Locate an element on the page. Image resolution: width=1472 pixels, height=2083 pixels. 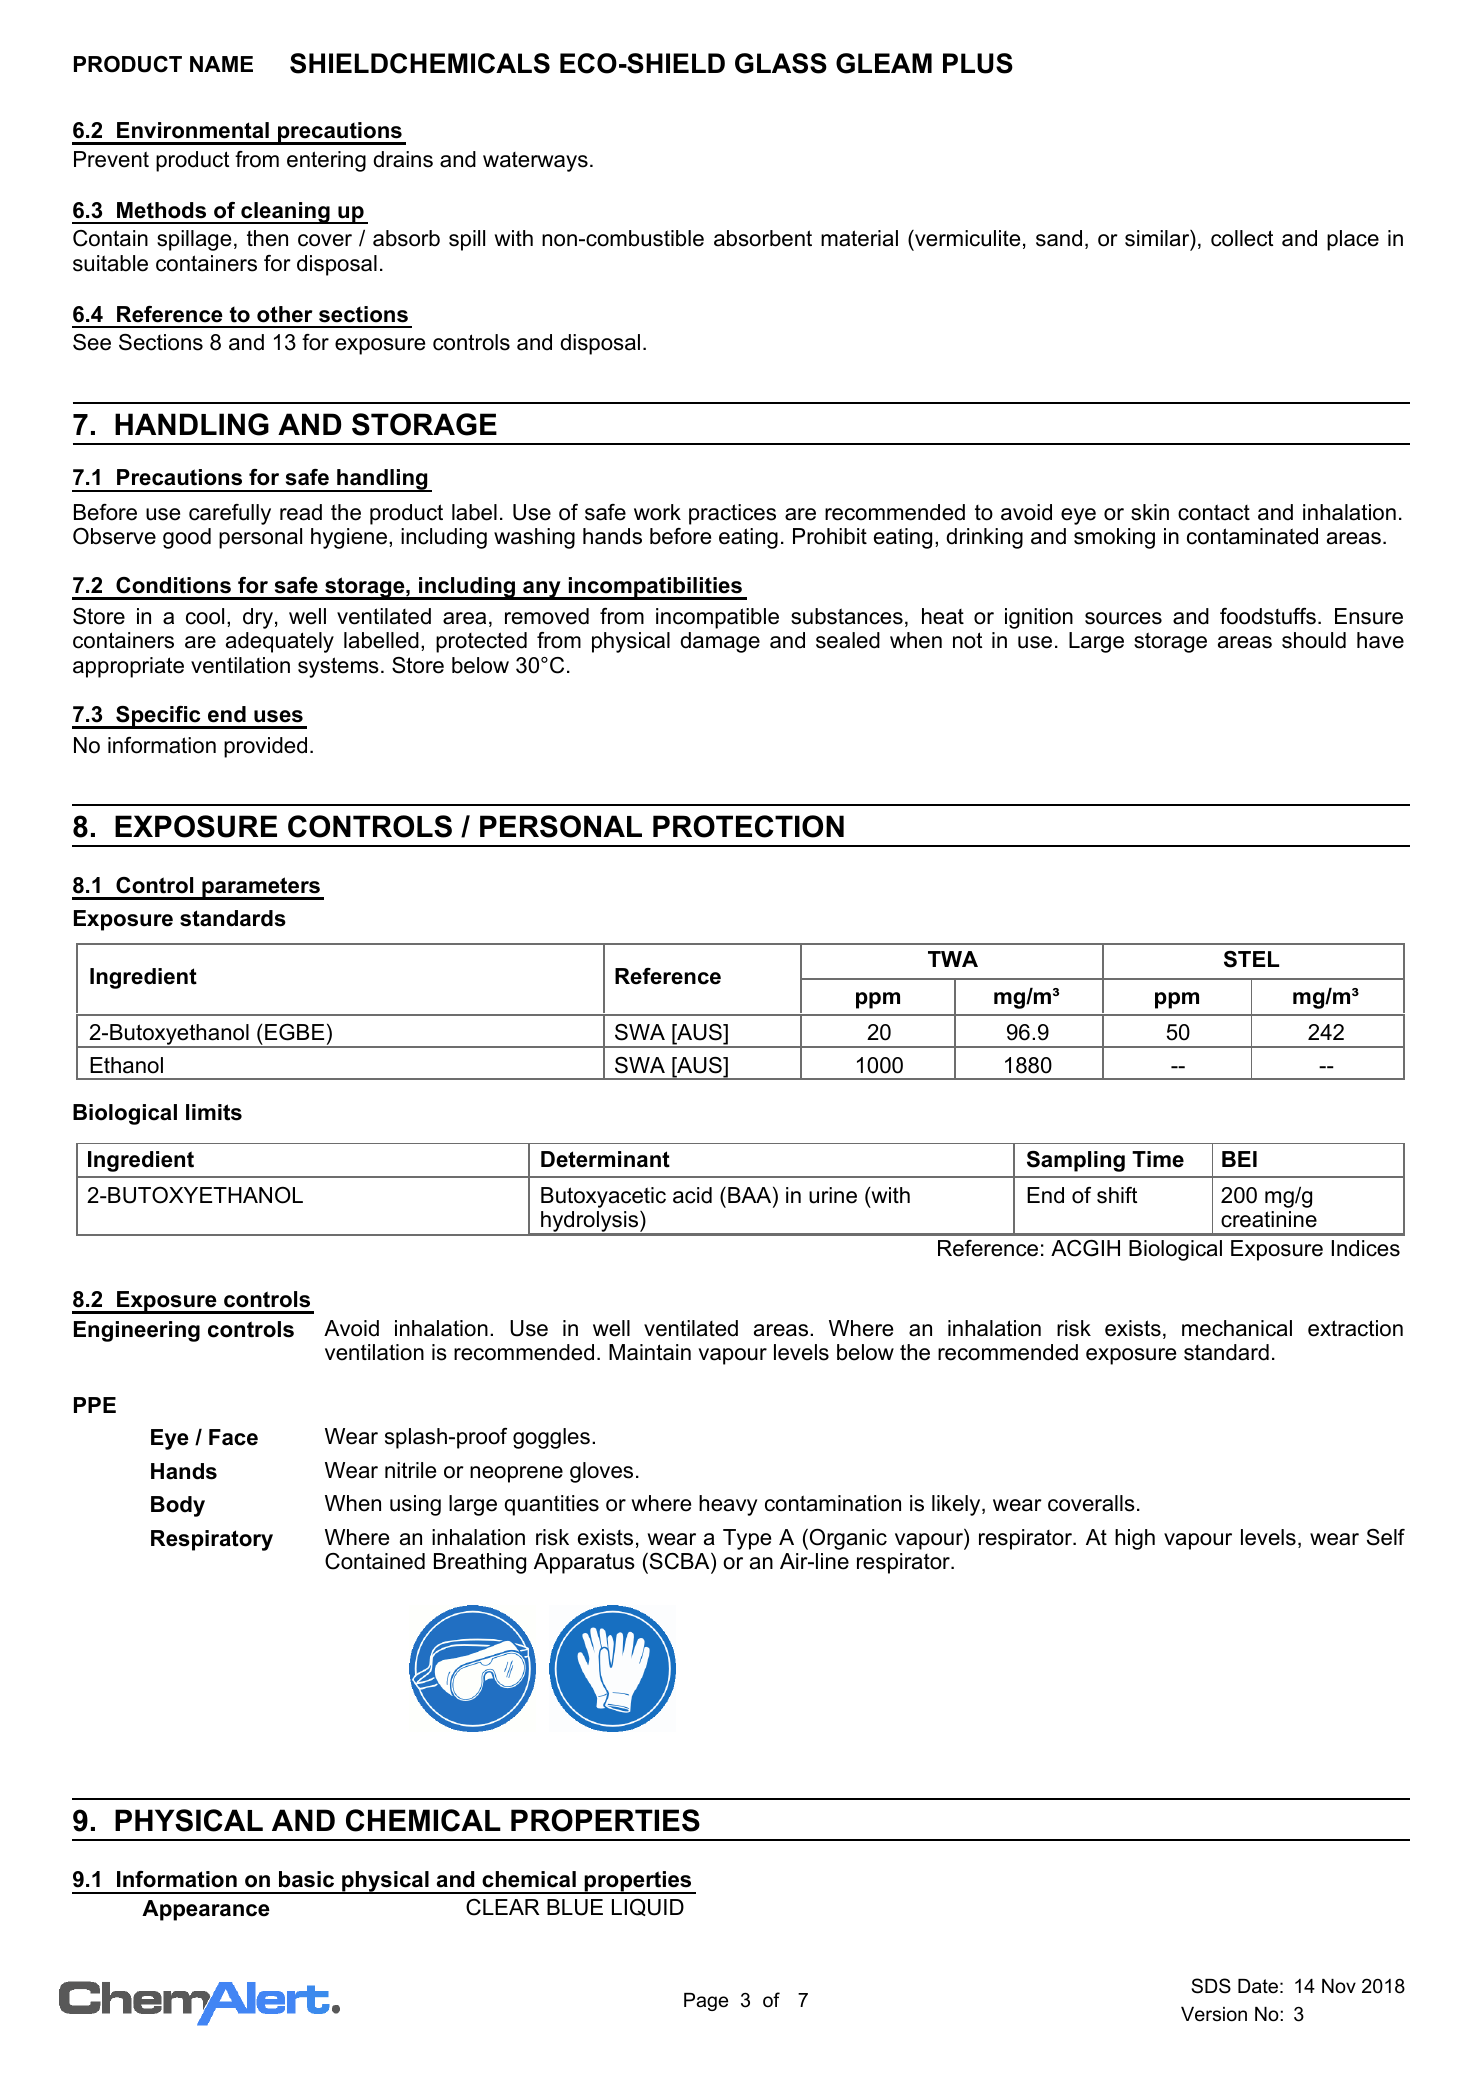
creatinine is located at coordinates (1269, 1219).
